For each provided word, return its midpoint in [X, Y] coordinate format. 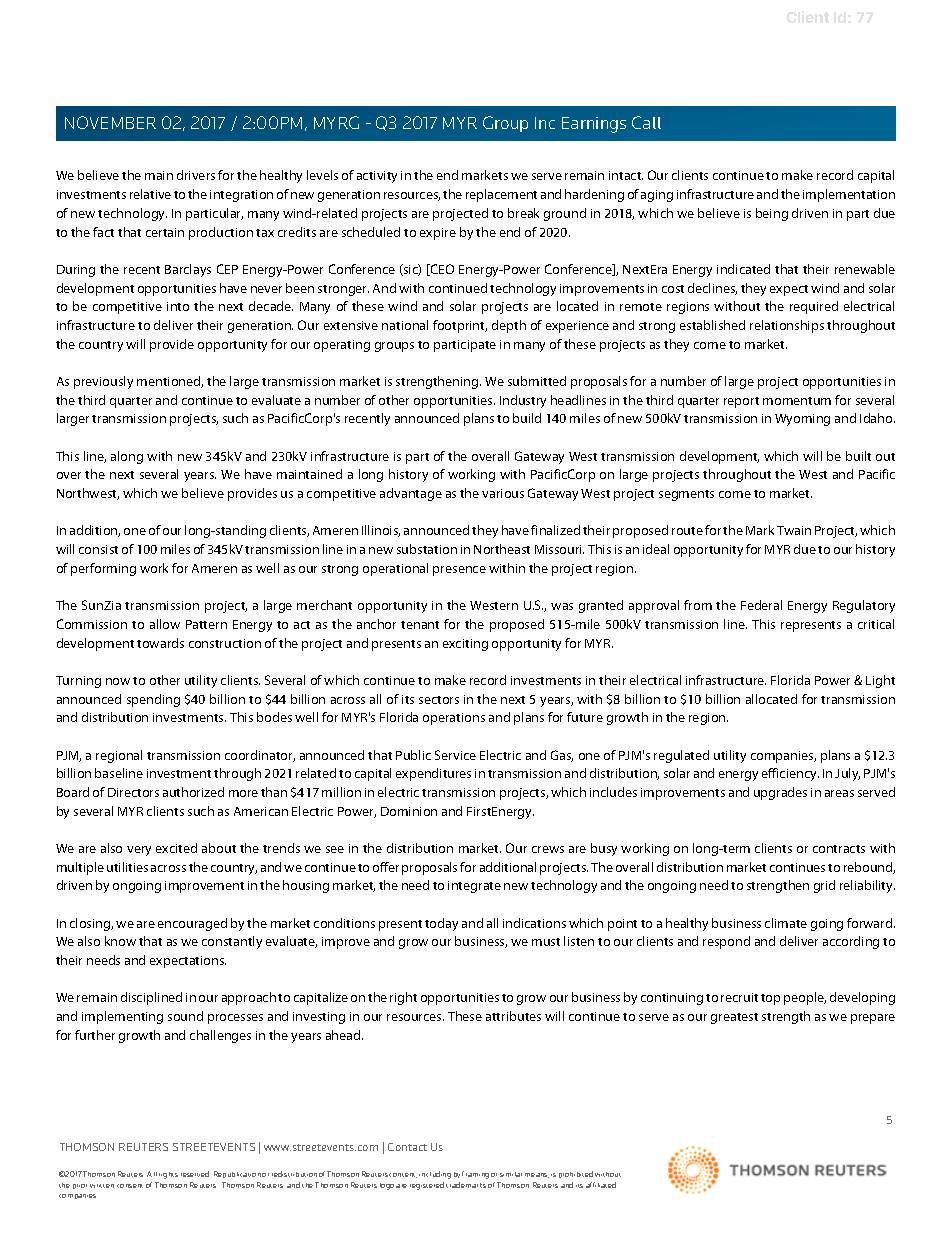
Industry [523, 401]
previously [103, 382]
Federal [761, 605]
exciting [465, 645]
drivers [196, 175]
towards [160, 643]
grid [824, 886]
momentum [797, 401]
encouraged [192, 924]
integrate [474, 887]
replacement [501, 195]
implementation [849, 195]
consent [130, 1186]
